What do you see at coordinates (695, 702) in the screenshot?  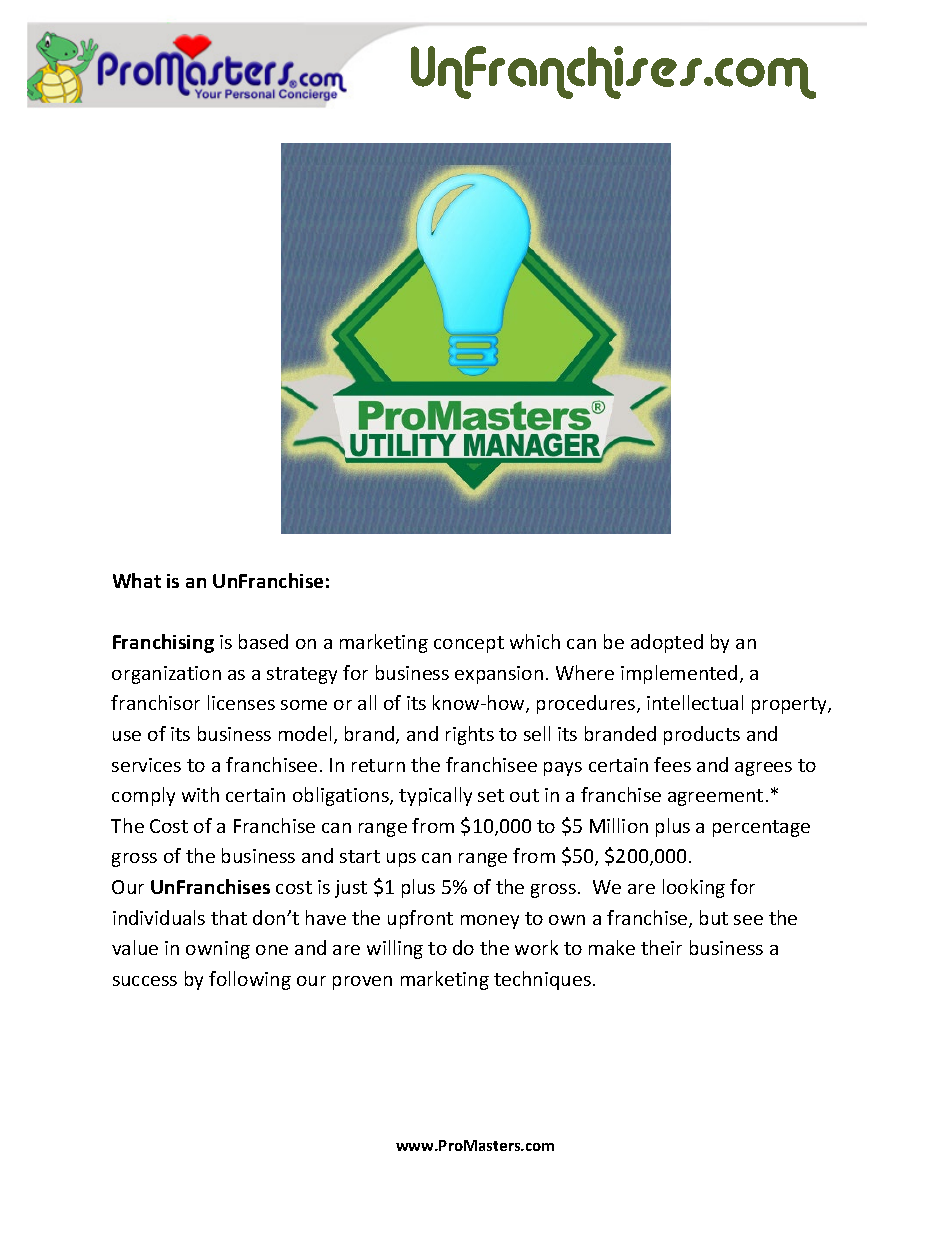 I see `intellectual` at bounding box center [695, 702].
